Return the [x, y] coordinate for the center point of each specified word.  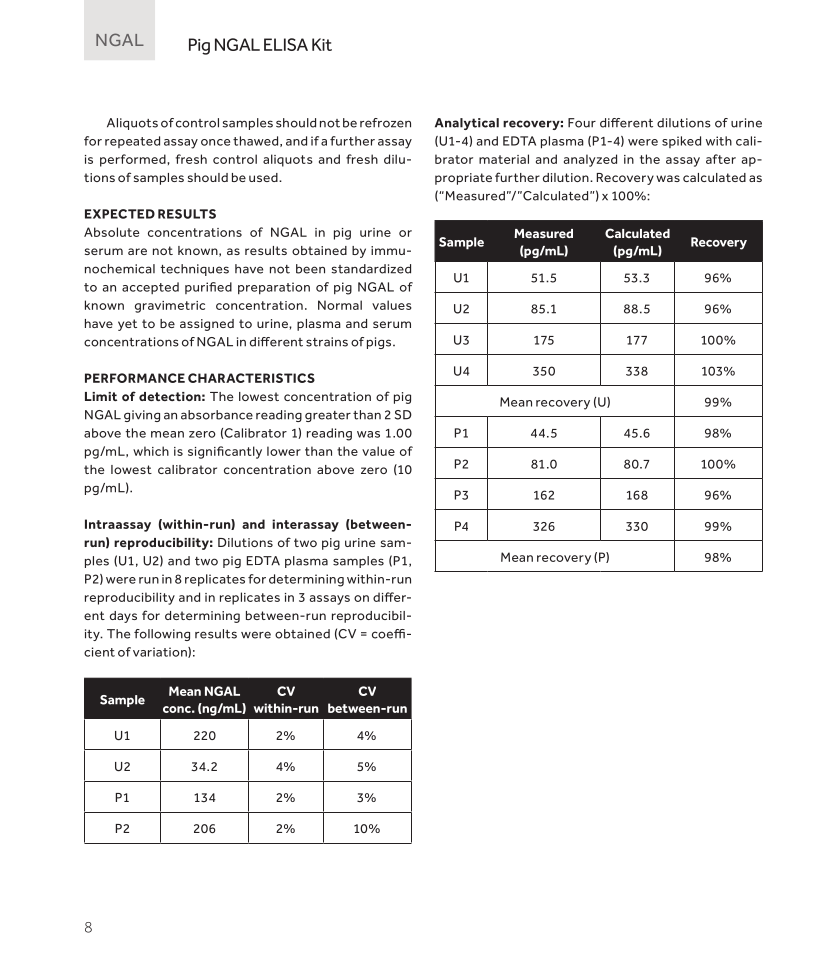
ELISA [286, 44]
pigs [380, 343]
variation [161, 652]
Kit [322, 44]
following [162, 635]
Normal [340, 305]
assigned [207, 325]
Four [582, 123]
